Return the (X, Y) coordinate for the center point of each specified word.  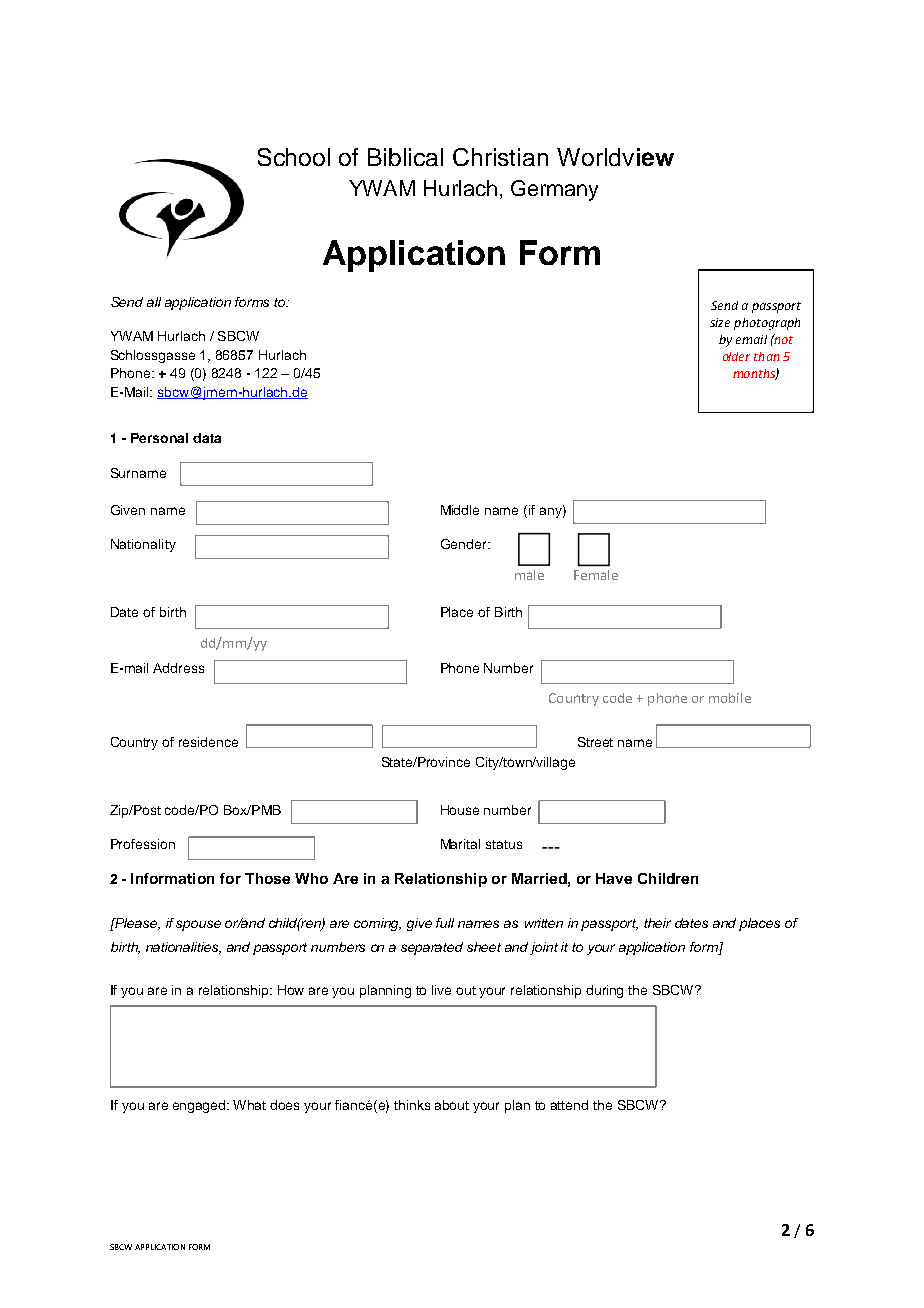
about (452, 1105)
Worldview (615, 157)
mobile (730, 698)
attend (569, 1105)
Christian (500, 157)
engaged (200, 1106)
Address (178, 668)
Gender (465, 544)
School (294, 157)
